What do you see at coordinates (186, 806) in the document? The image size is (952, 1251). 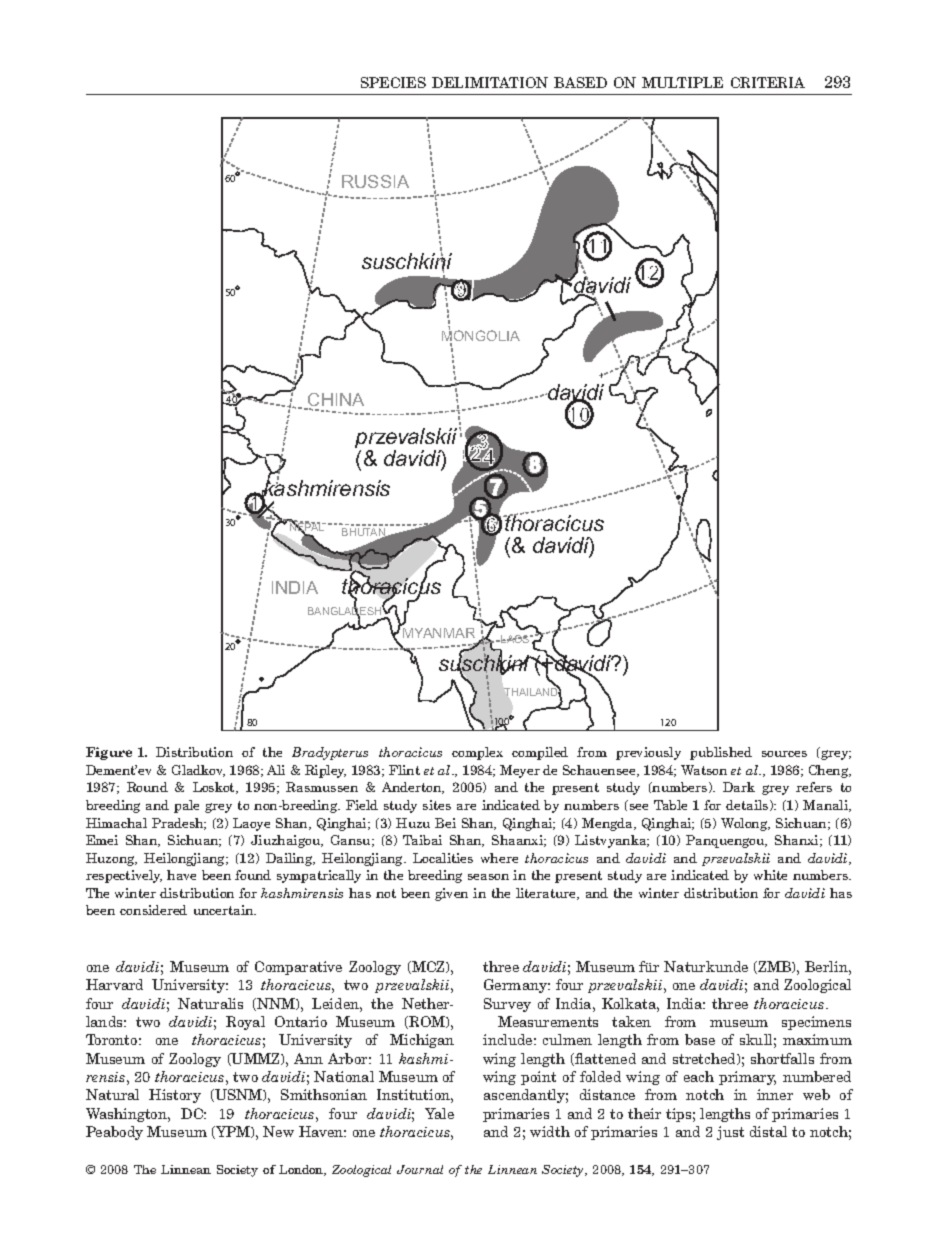 I see `pale` at bounding box center [186, 806].
